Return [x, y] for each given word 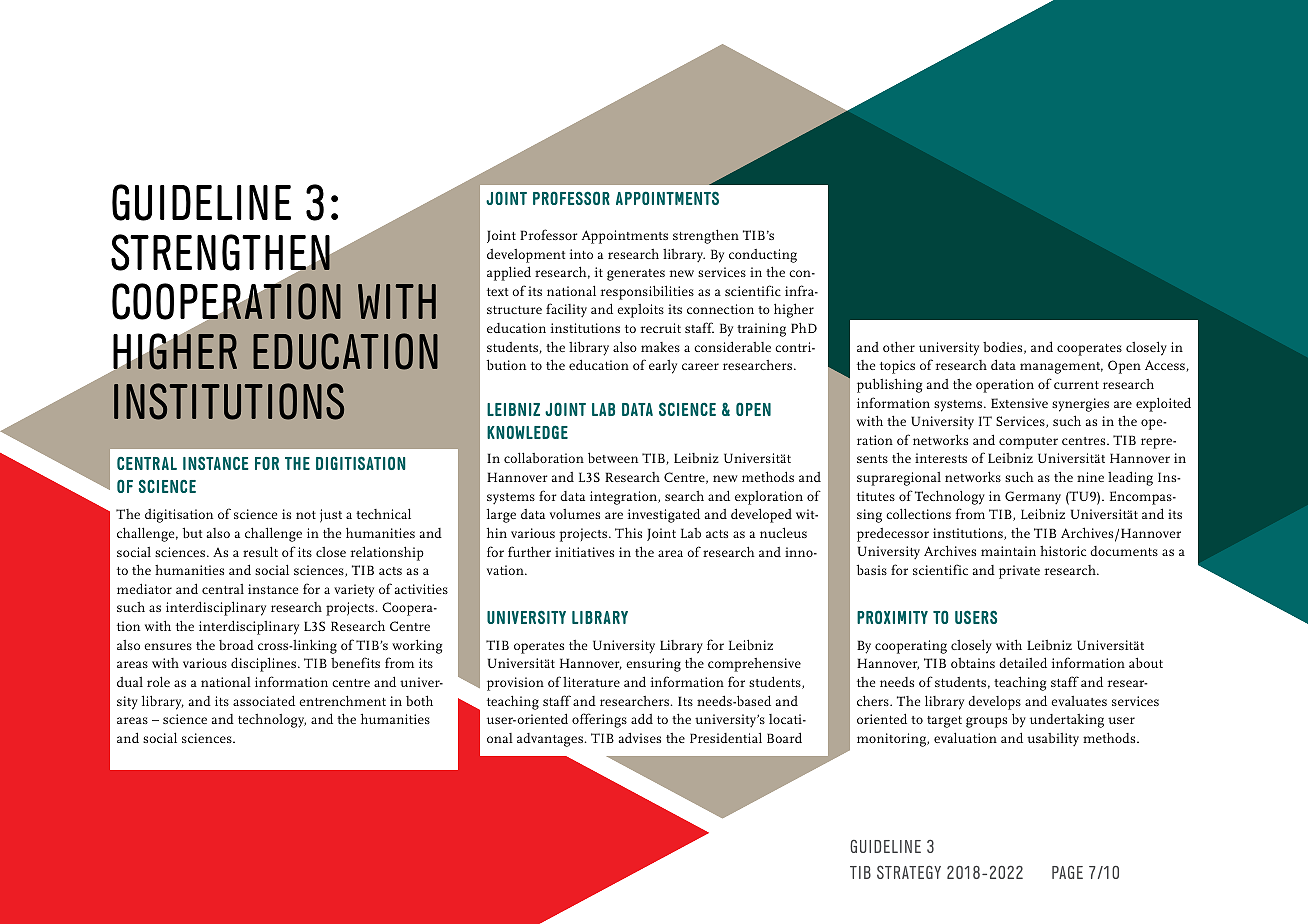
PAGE [1067, 872]
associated [264, 700]
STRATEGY [909, 872]
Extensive [1019, 403]
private [1019, 572]
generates [636, 275]
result [260, 551]
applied [509, 273]
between [613, 457]
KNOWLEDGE [527, 432]
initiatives [584, 552]
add [642, 718]
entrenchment [342, 700]
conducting [763, 256]
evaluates [1079, 701]
